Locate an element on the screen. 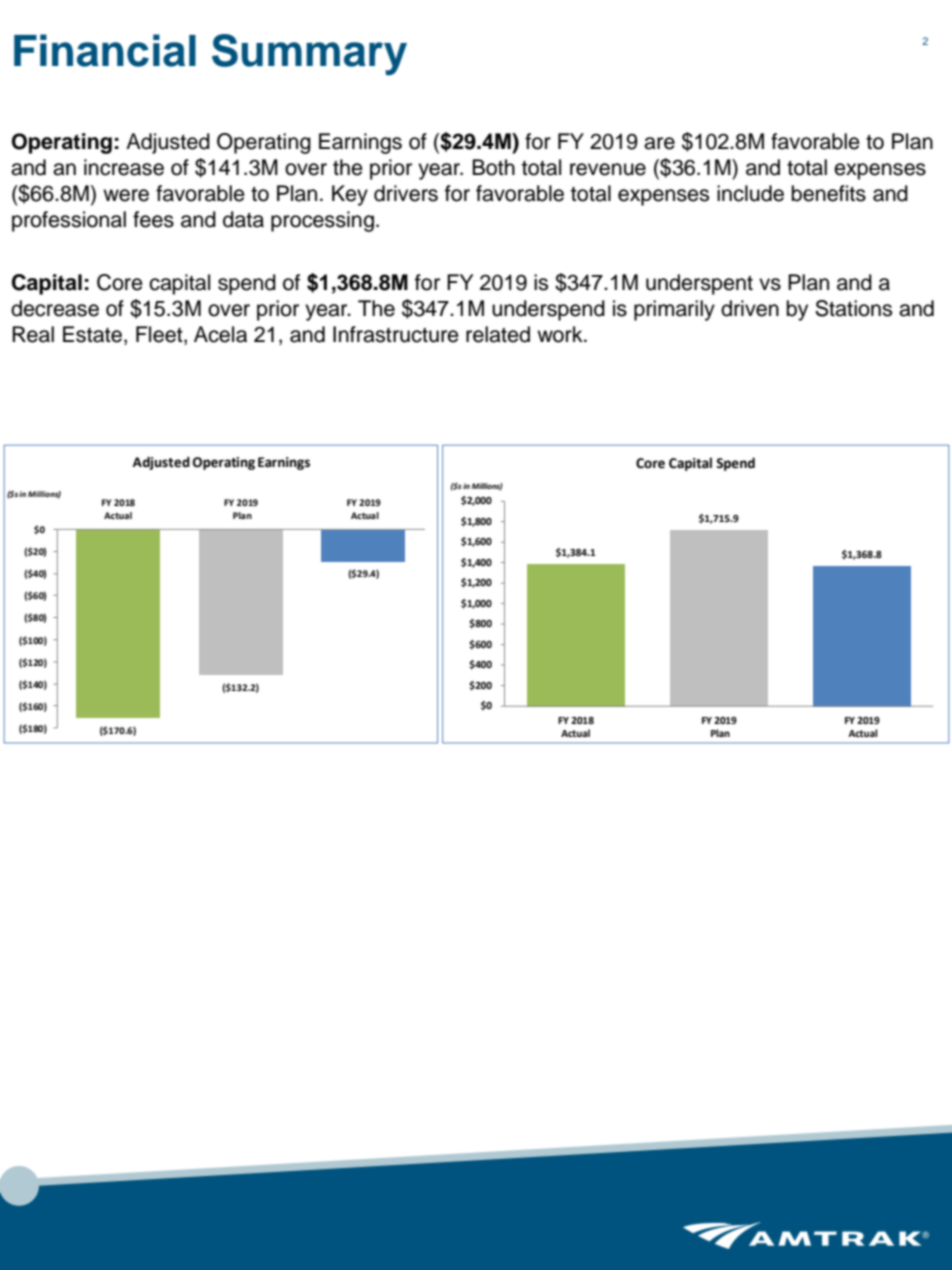 The image size is (952, 1270). Infrastructure is located at coordinates (396, 334).
